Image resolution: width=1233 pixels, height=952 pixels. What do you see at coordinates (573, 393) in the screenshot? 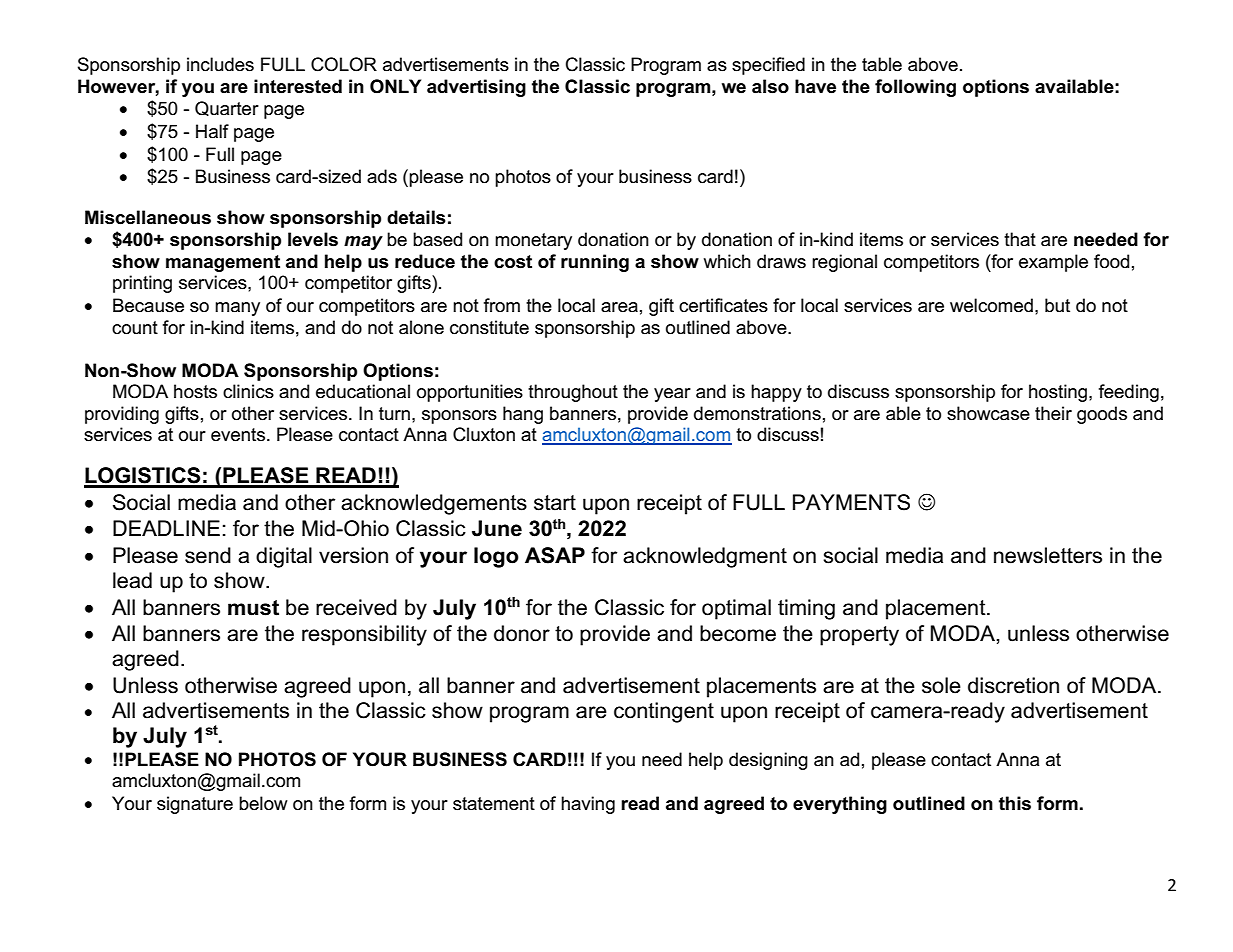
I see `throughout` at bounding box center [573, 393].
